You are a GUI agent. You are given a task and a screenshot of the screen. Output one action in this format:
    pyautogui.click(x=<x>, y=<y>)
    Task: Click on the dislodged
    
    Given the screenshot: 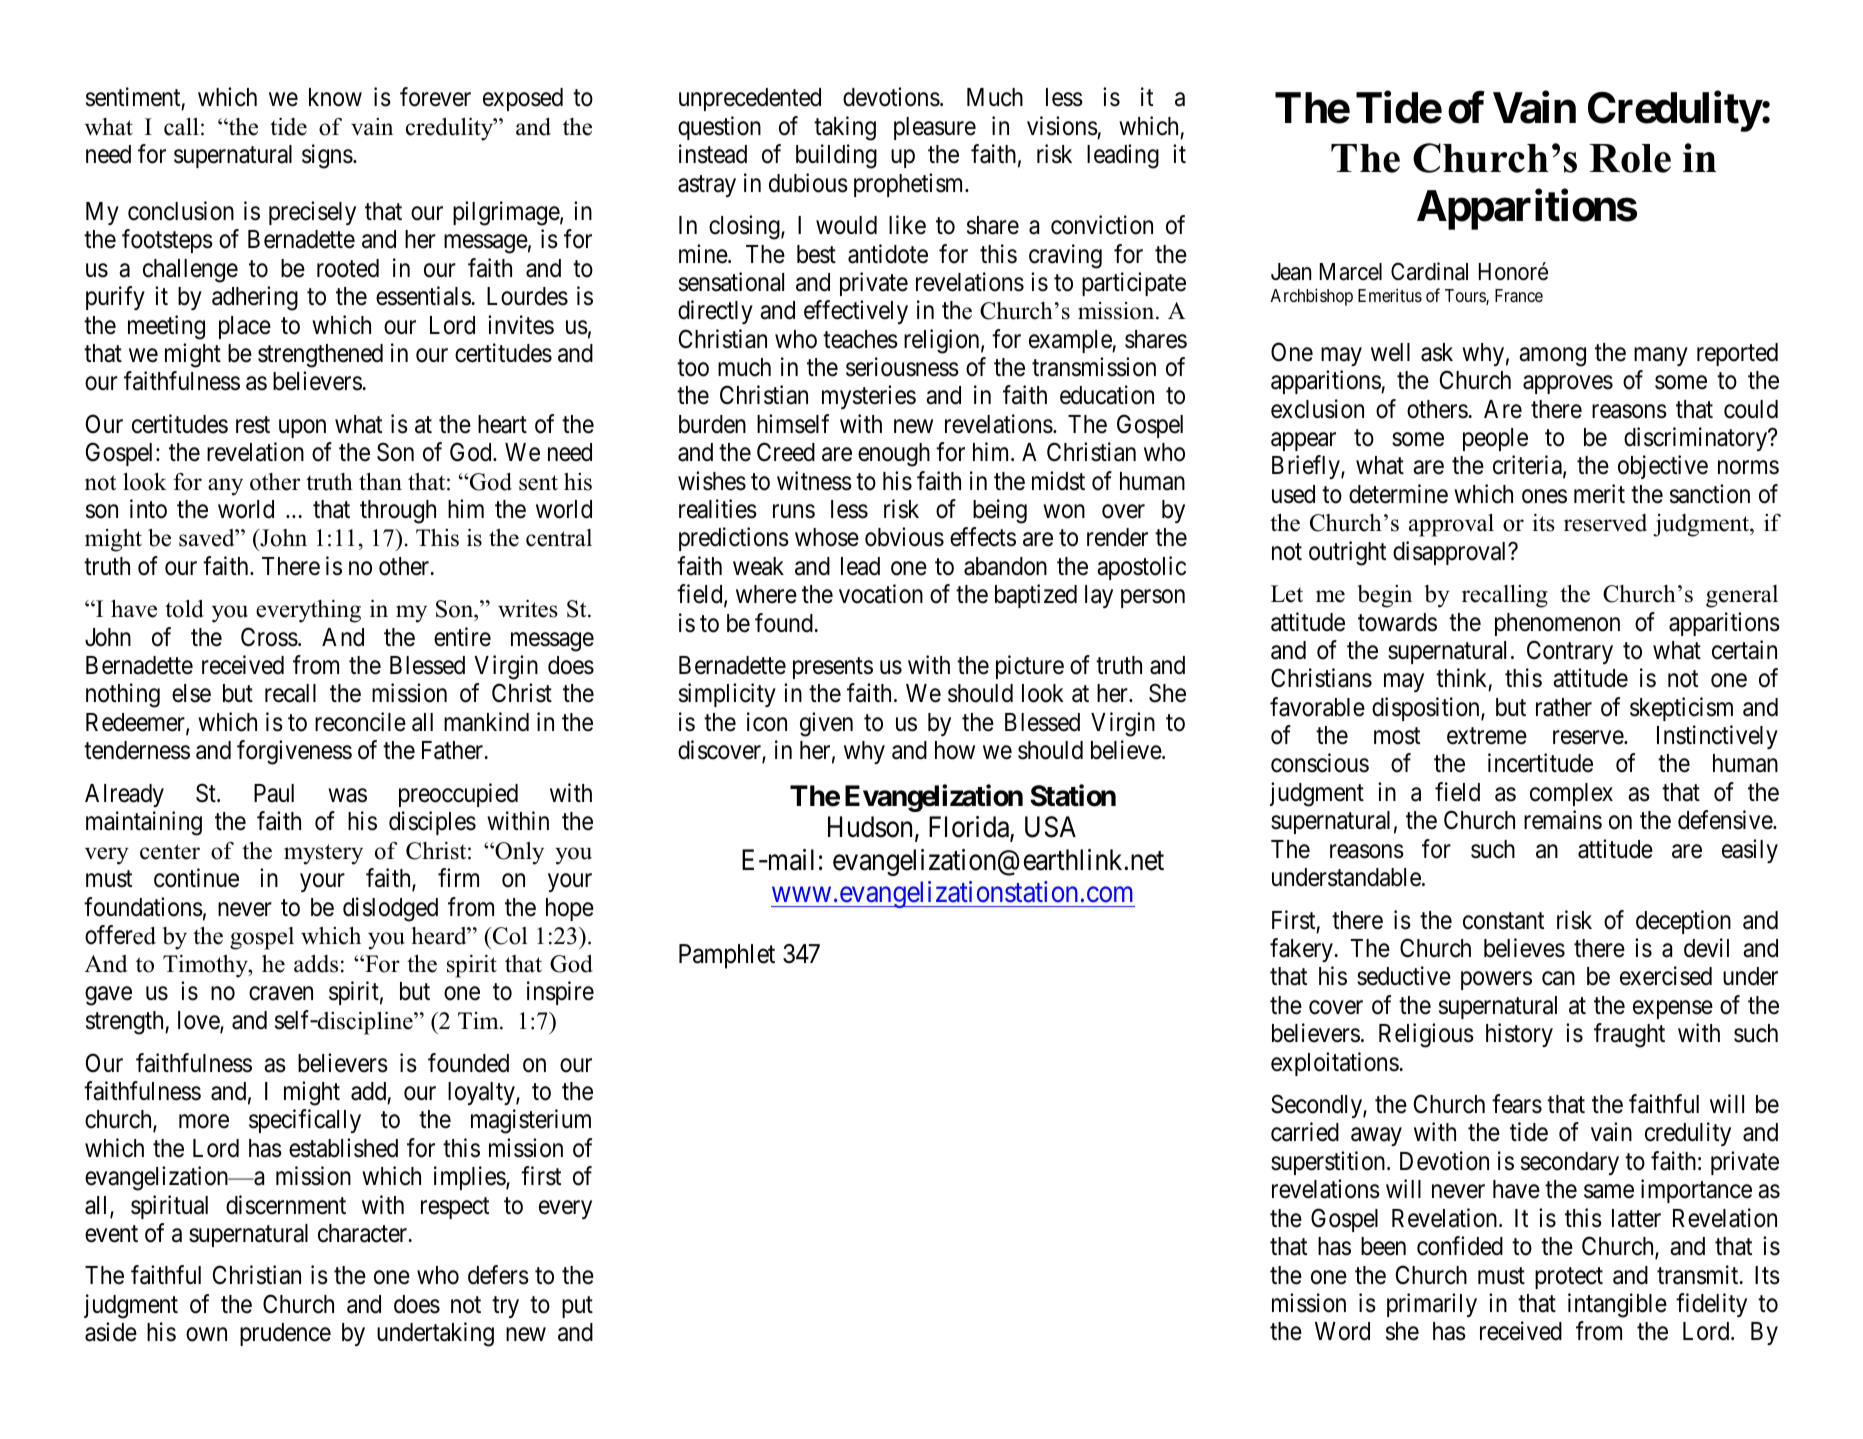 What is the action you would take?
    pyautogui.click(x=390, y=909)
